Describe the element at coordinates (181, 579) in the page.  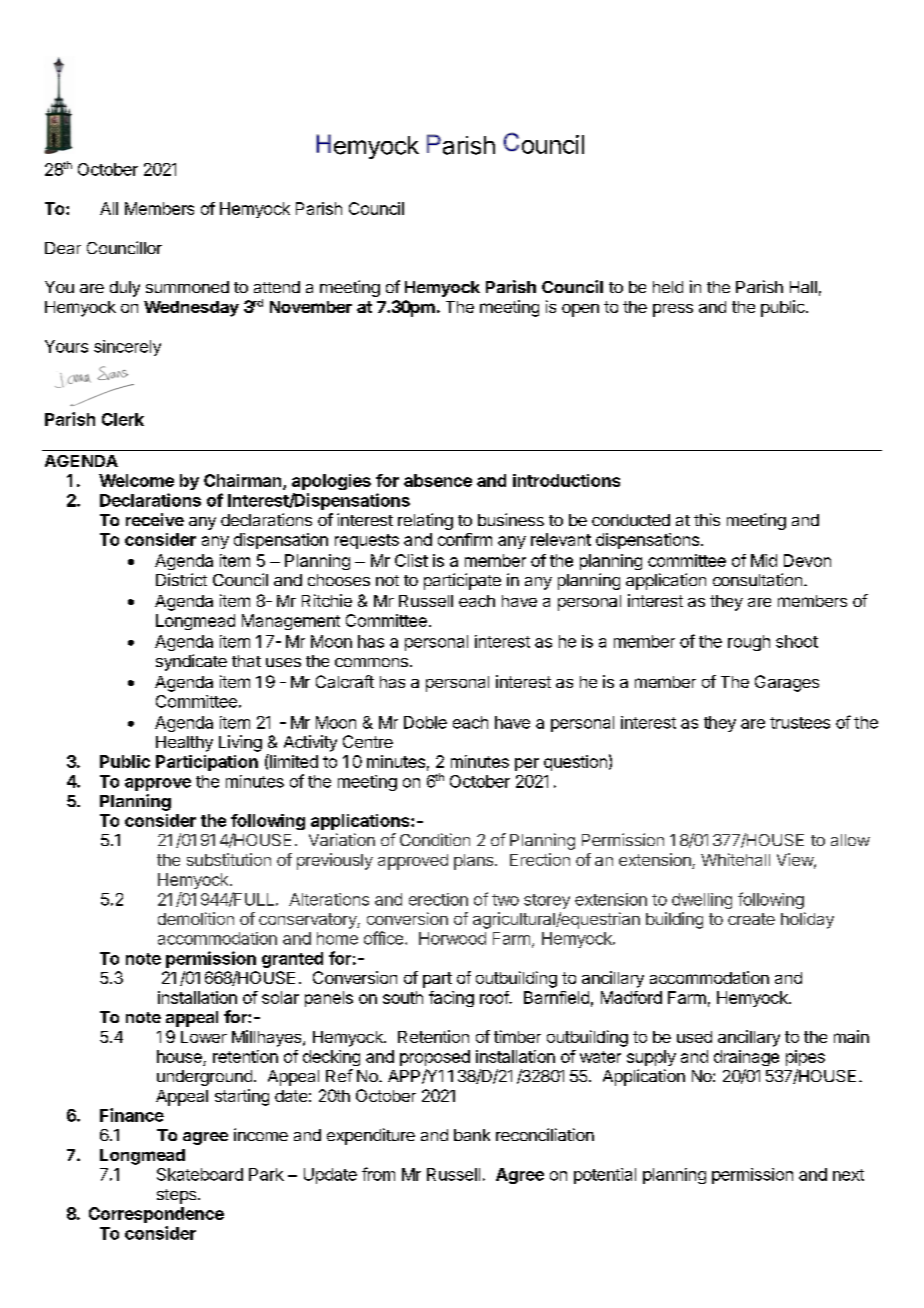
I see `District` at that location.
